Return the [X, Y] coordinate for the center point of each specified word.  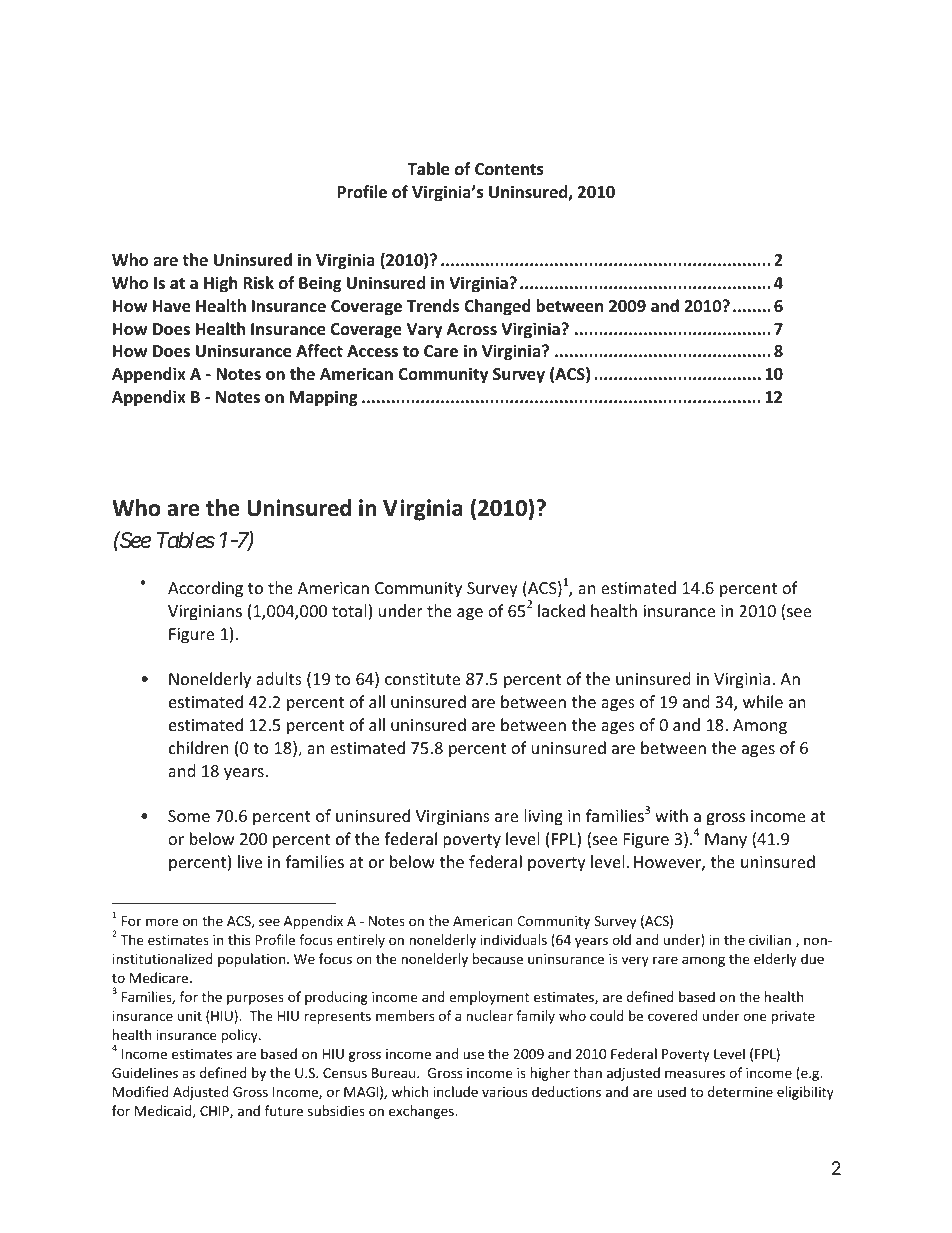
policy [241, 1036]
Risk [258, 283]
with [671, 815]
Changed [497, 307]
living [543, 817]
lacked [561, 610]
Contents [509, 169]
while [763, 701]
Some [189, 816]
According [205, 589]
